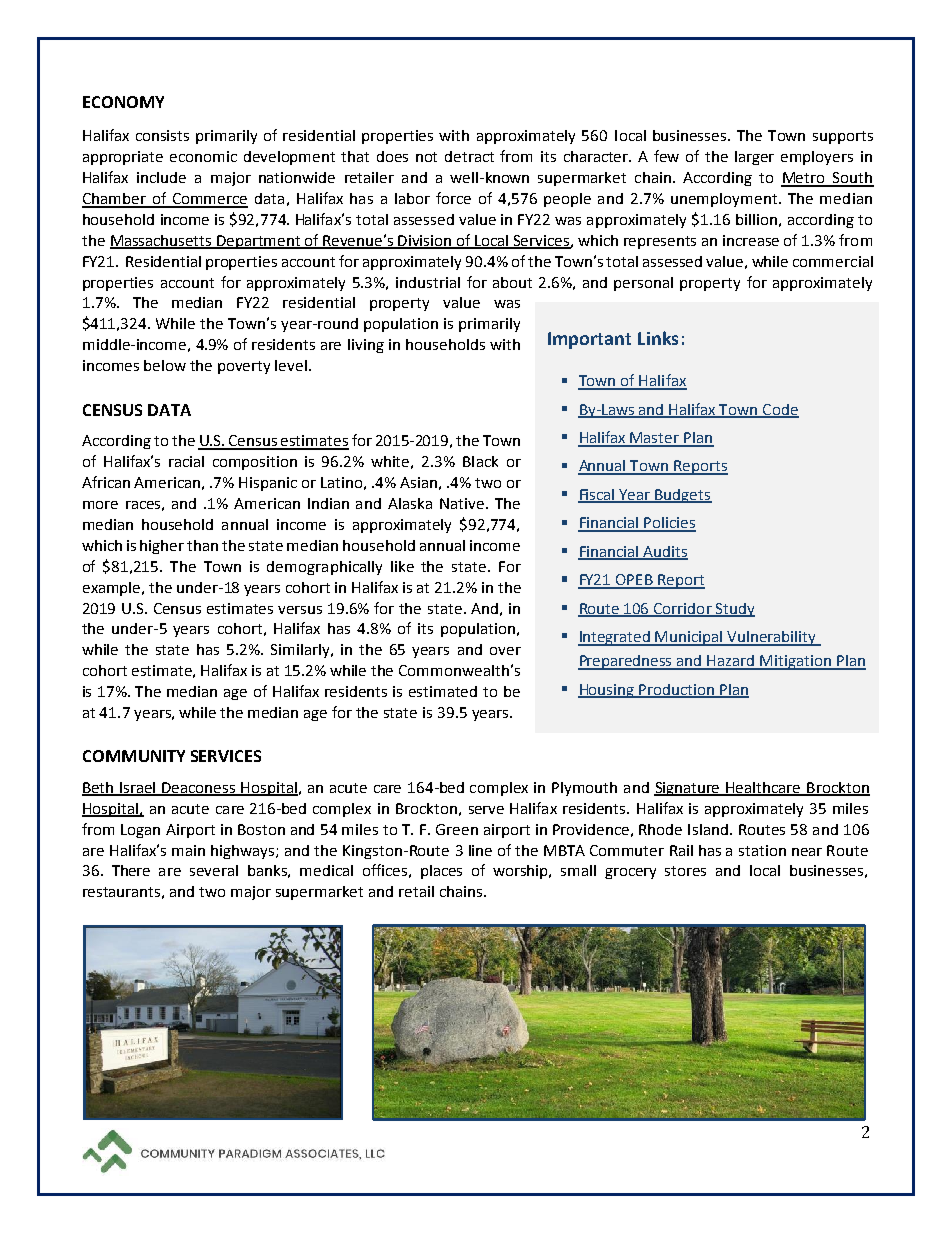 This screenshot has height=1233, width=952. Describe the element at coordinates (780, 410) in the screenshot. I see `Code` at that location.
